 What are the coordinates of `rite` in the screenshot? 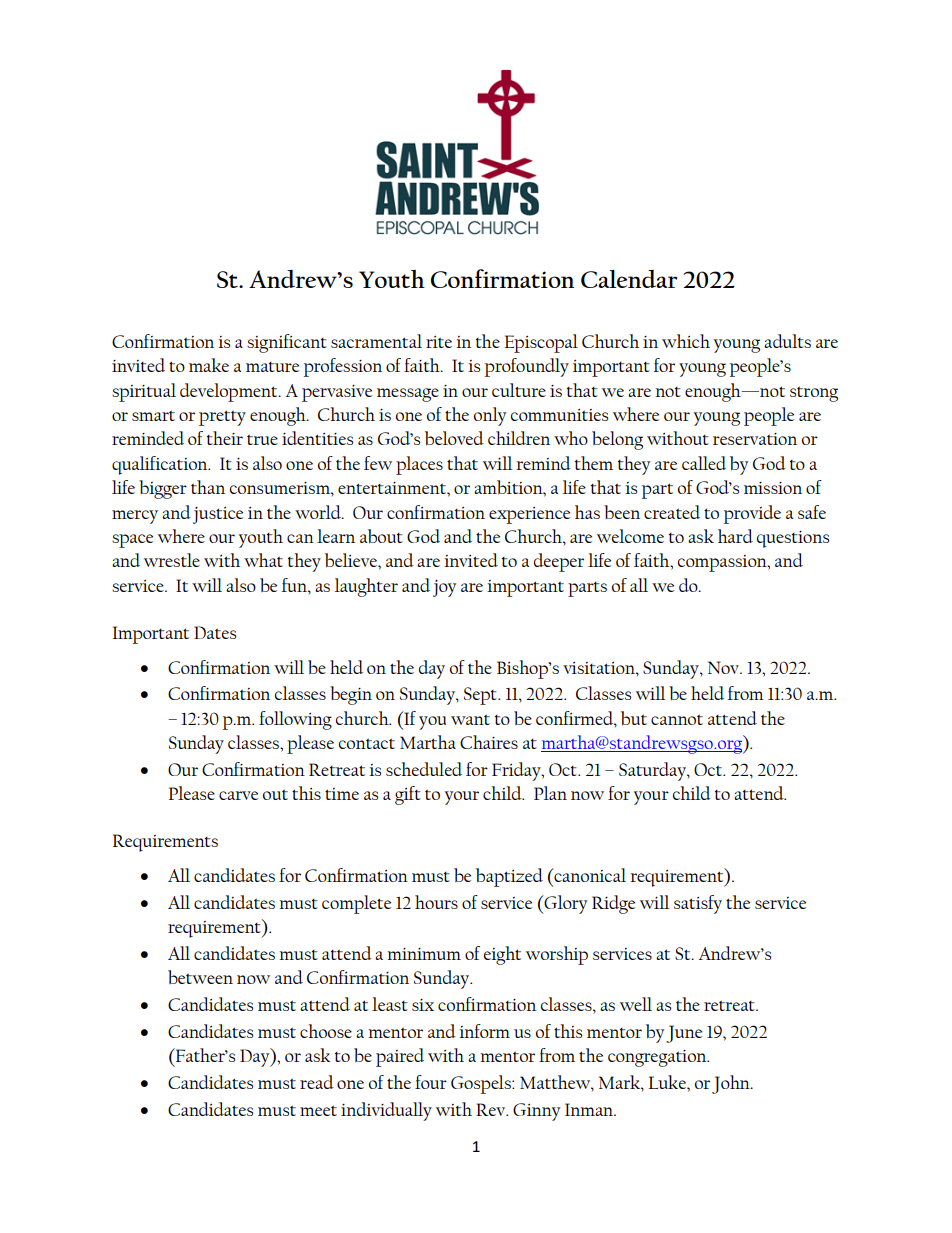 It's located at (439, 342).
